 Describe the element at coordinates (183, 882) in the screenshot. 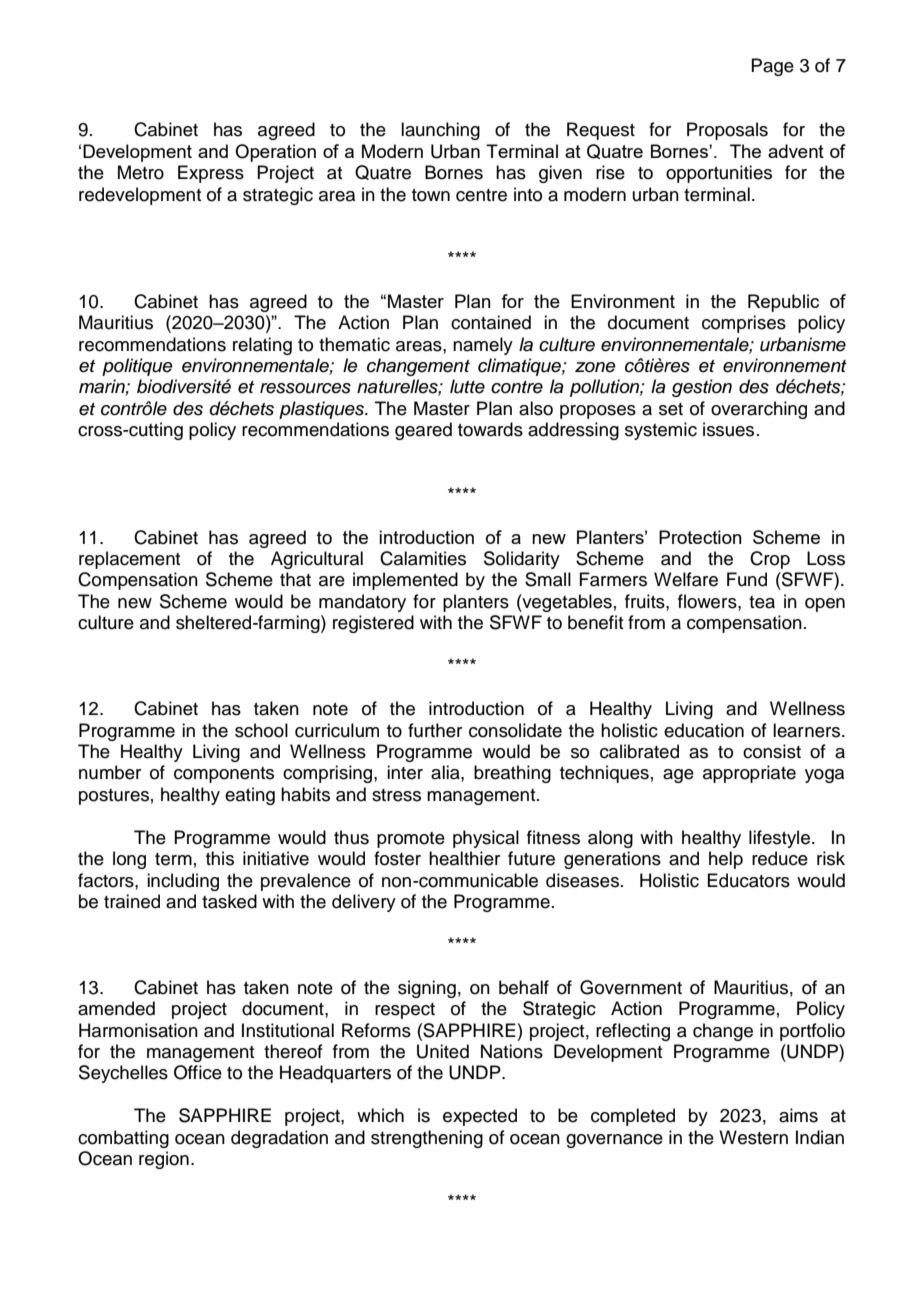

I see `including` at that location.
